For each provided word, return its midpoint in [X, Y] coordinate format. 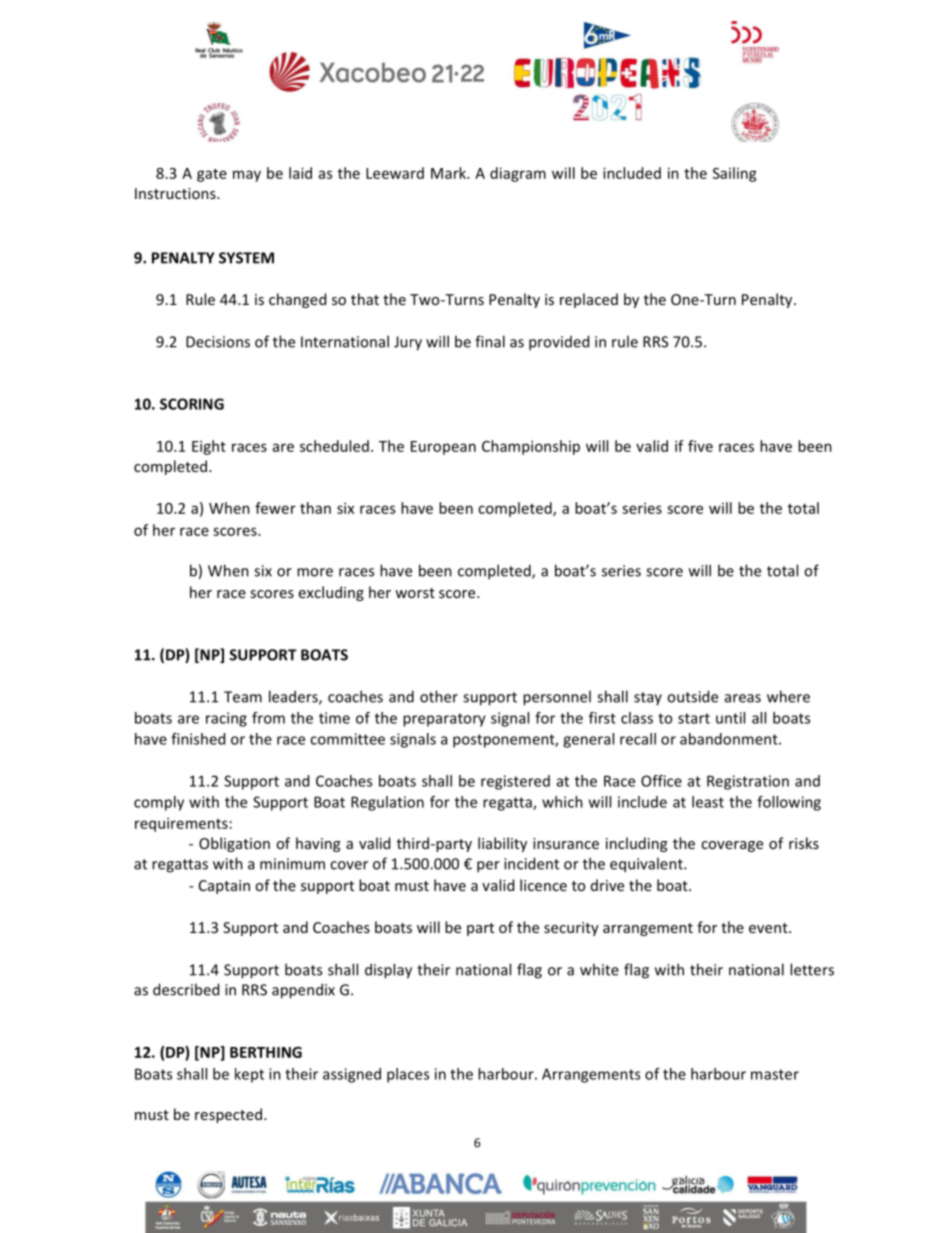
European [443, 448]
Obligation [234, 844]
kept [249, 1075]
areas [743, 698]
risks [804, 843]
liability [502, 844]
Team [243, 697]
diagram [518, 174]
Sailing [735, 174]
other [439, 696]
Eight [209, 447]
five [700, 446]
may [247, 176]
